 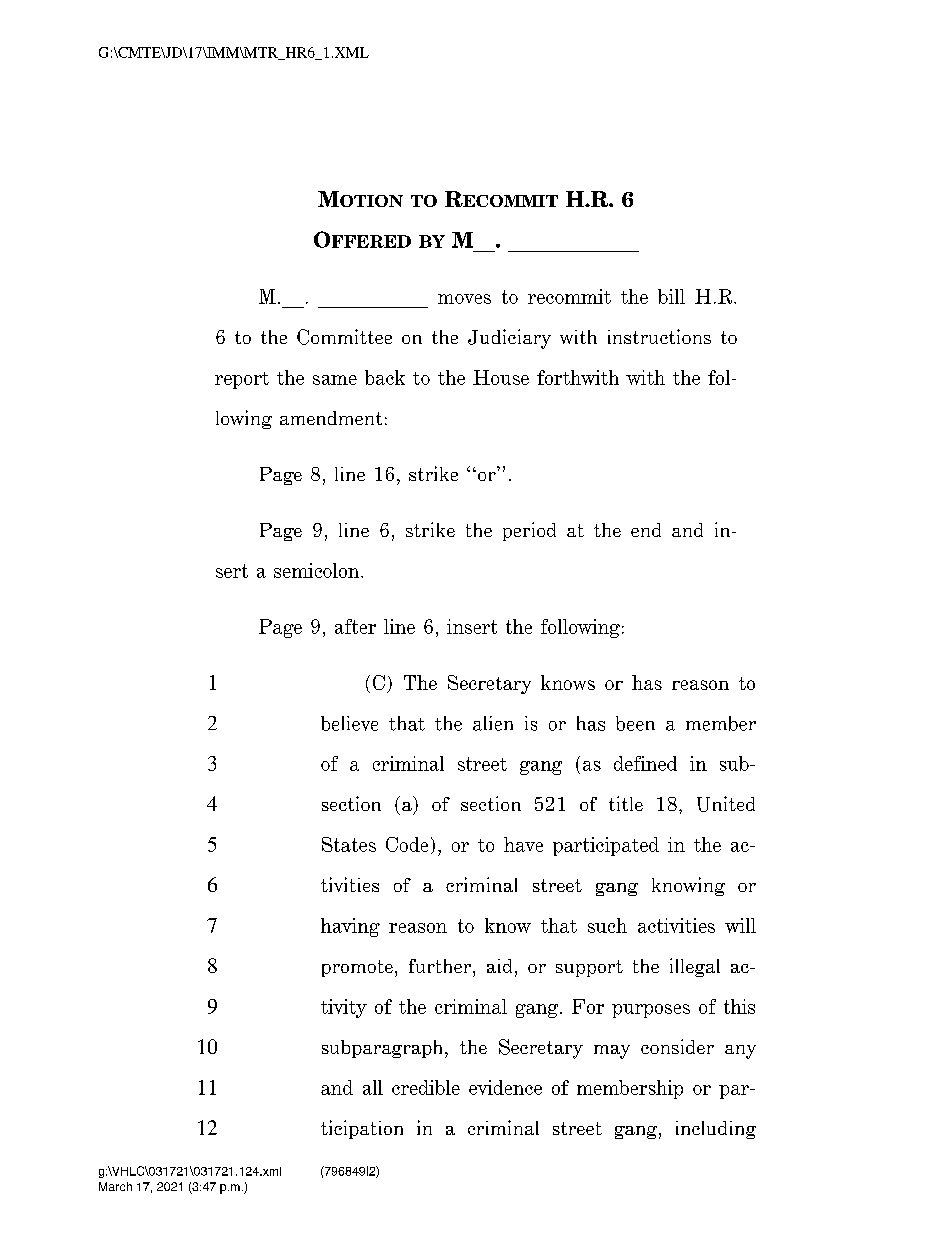 What do you see at coordinates (242, 380) in the screenshot?
I see `report` at bounding box center [242, 380].
